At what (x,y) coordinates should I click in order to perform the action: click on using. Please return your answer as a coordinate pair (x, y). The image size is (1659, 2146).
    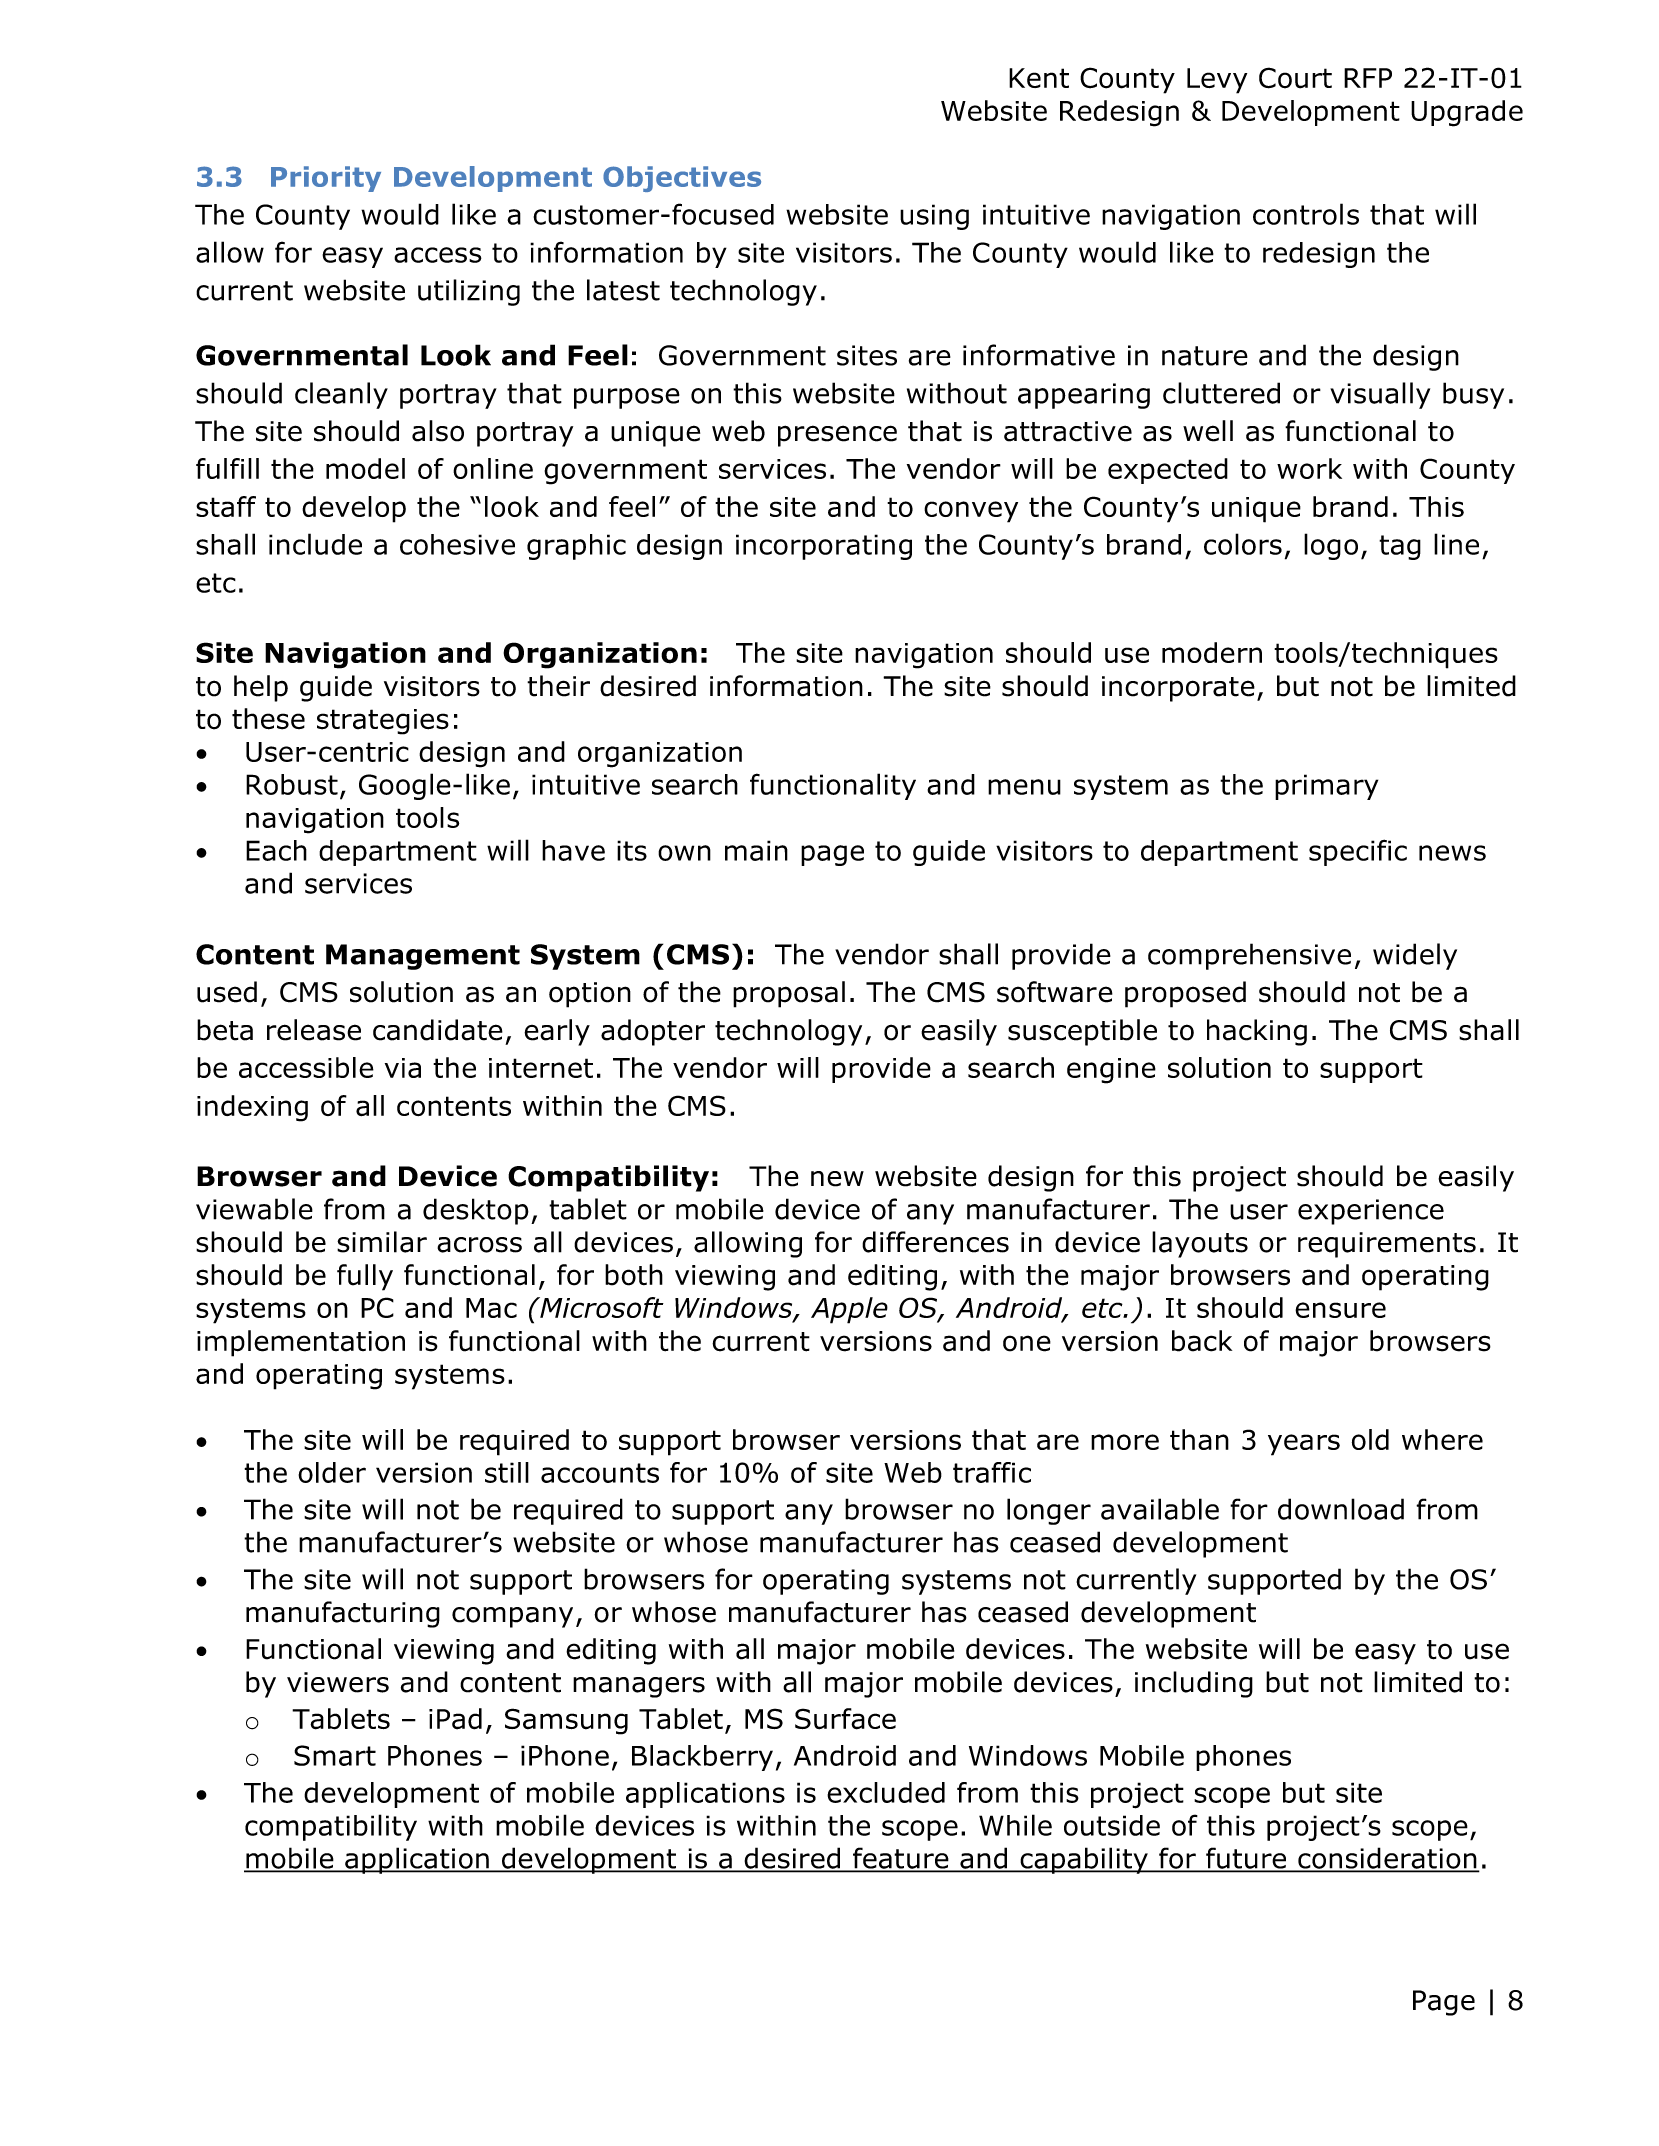
    Looking at the image, I should click on (934, 217).
